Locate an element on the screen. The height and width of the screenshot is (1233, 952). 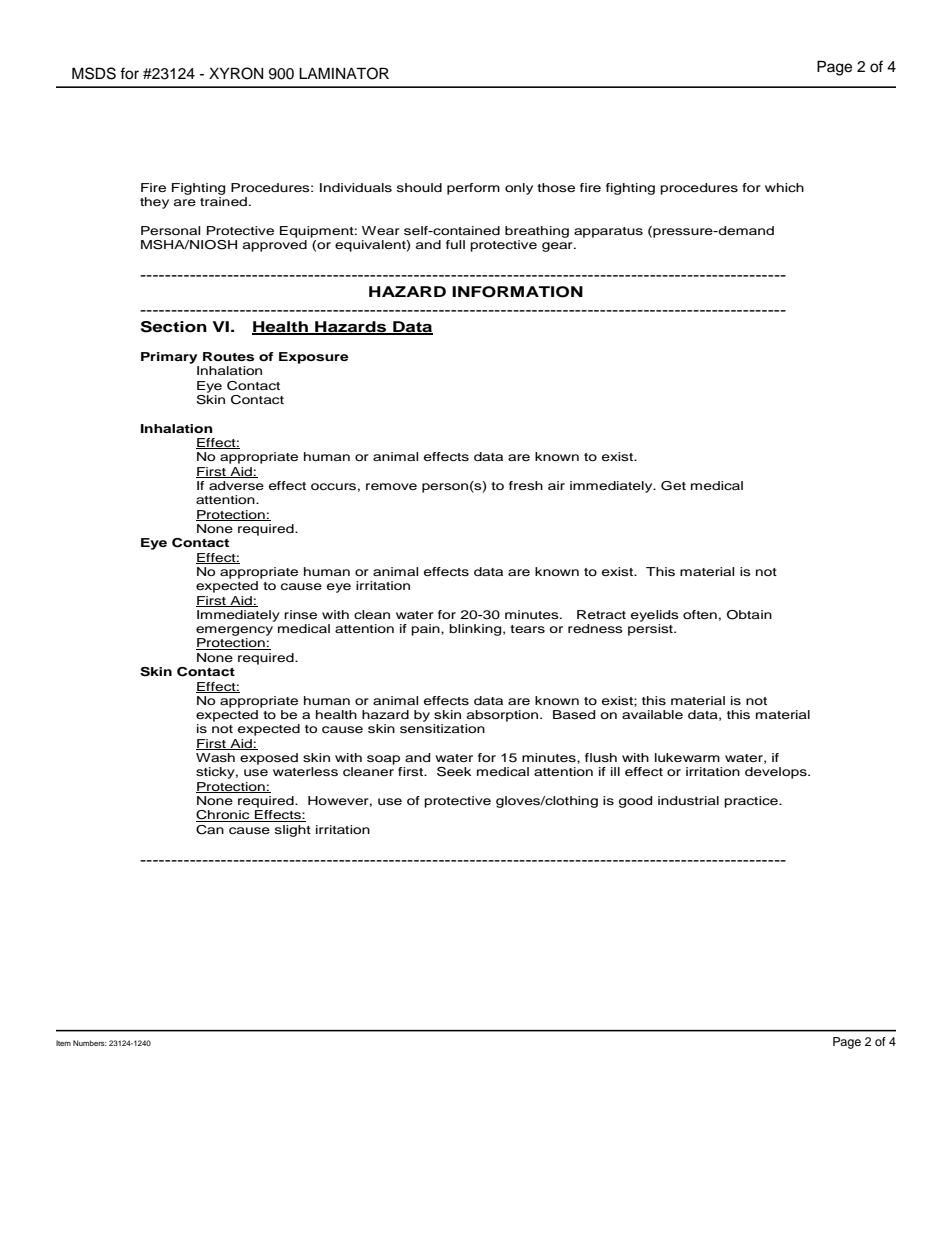
often is located at coordinates (700, 614).
